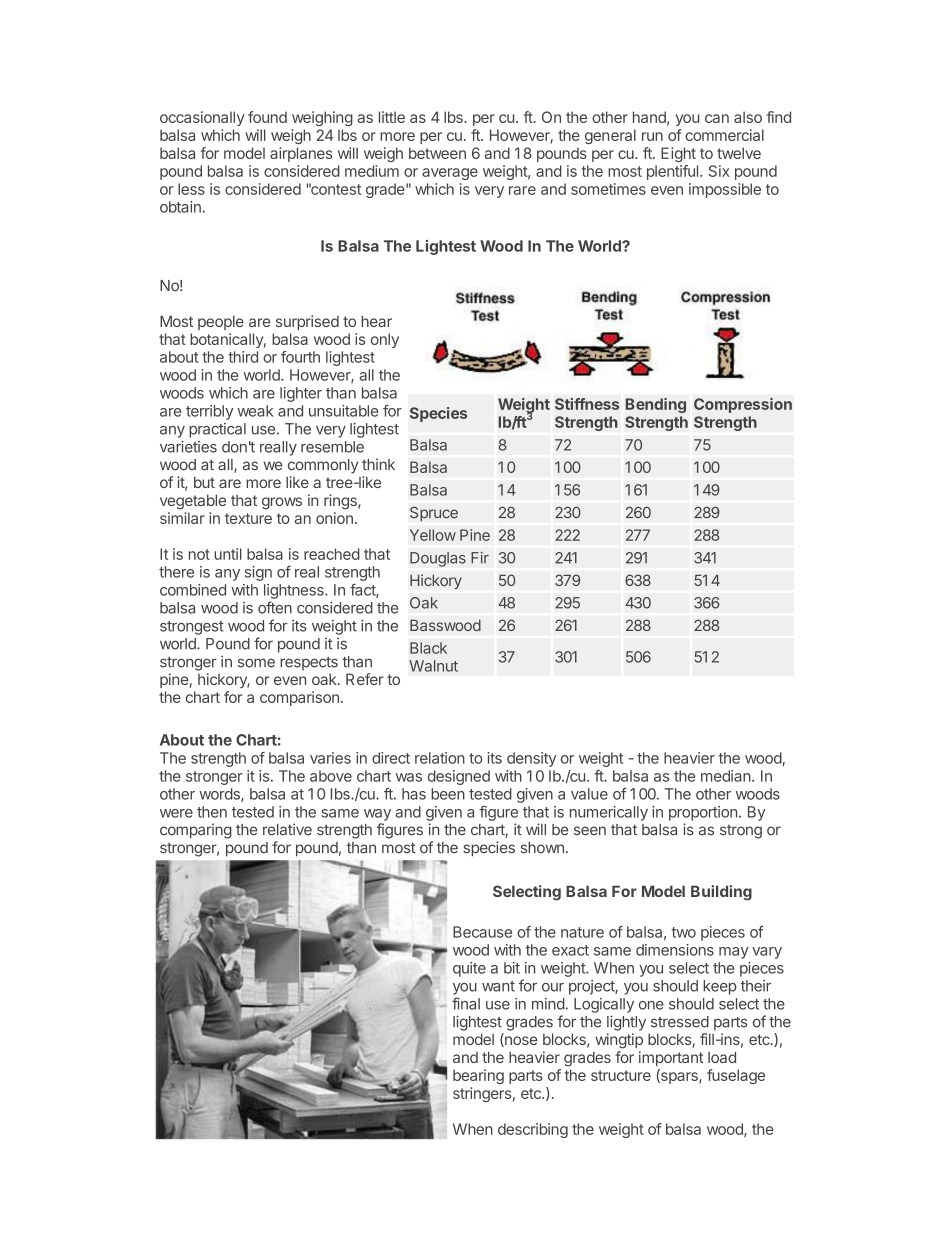  What do you see at coordinates (482, 1094) in the document?
I see `stringers` at bounding box center [482, 1094].
